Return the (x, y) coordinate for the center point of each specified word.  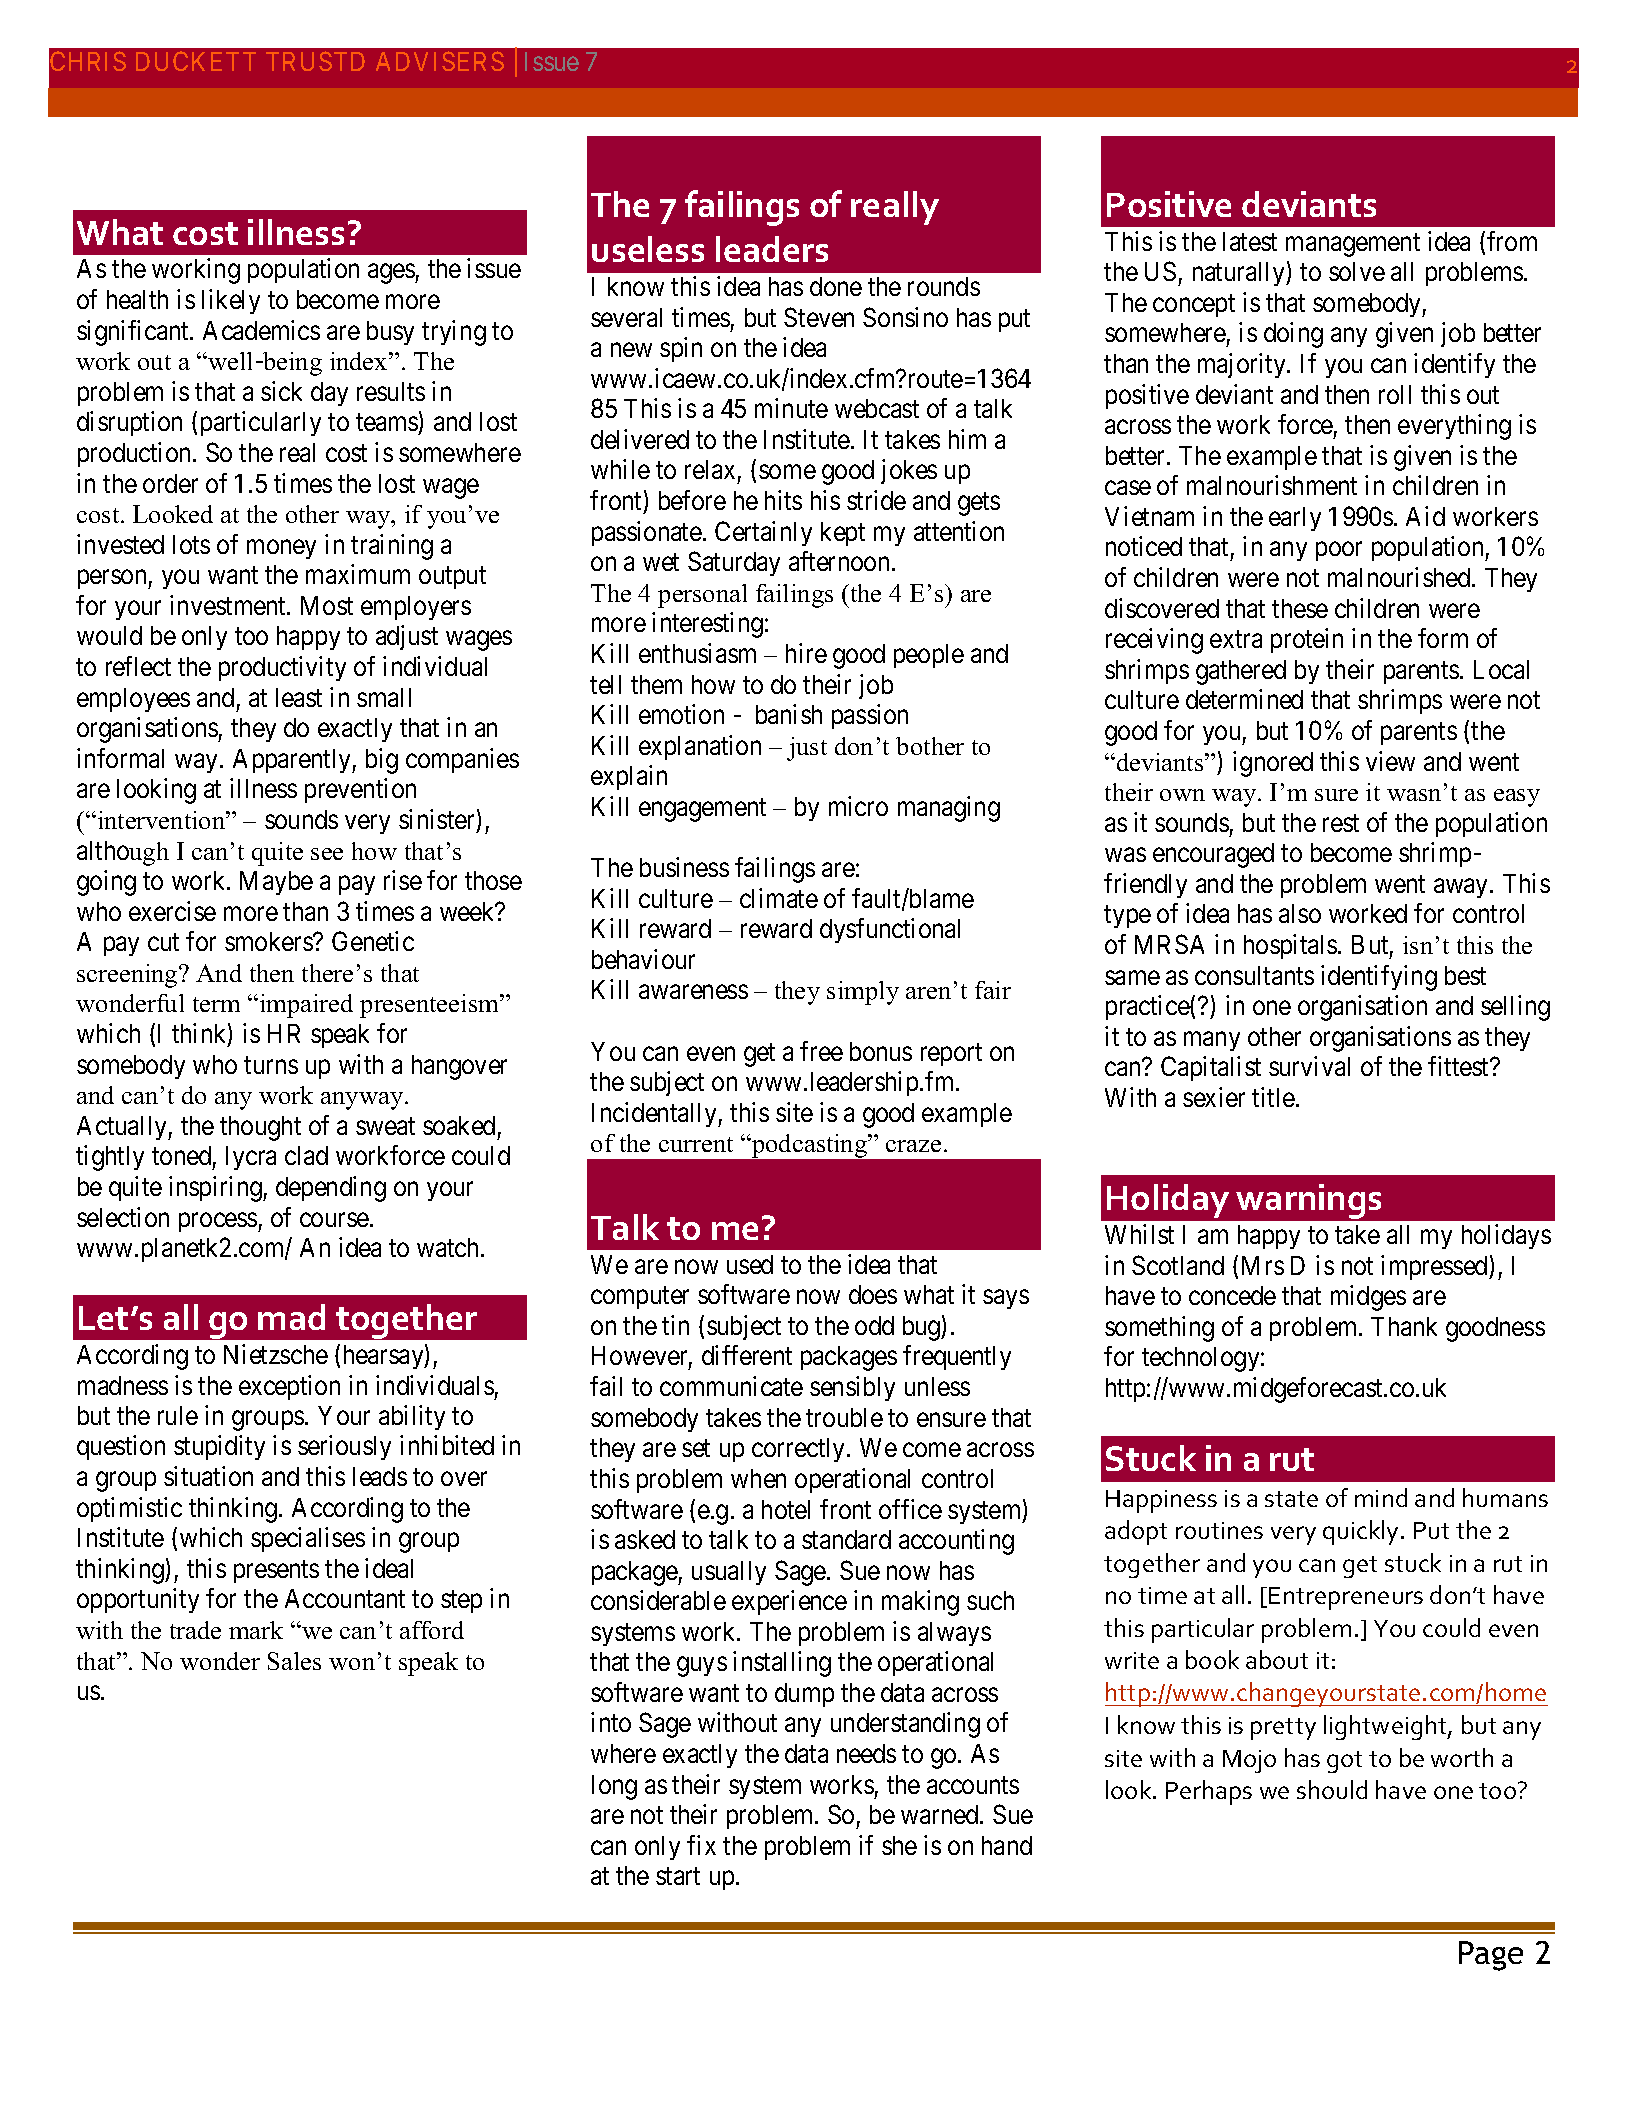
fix (701, 1845)
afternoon (839, 561)
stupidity (219, 1447)
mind (1381, 1497)
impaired (306, 1006)
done (836, 286)
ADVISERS (440, 61)
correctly (800, 1450)
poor (1339, 551)
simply (863, 993)
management (1353, 245)
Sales (294, 1661)
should (1332, 1789)
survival (1309, 1066)
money (281, 549)
